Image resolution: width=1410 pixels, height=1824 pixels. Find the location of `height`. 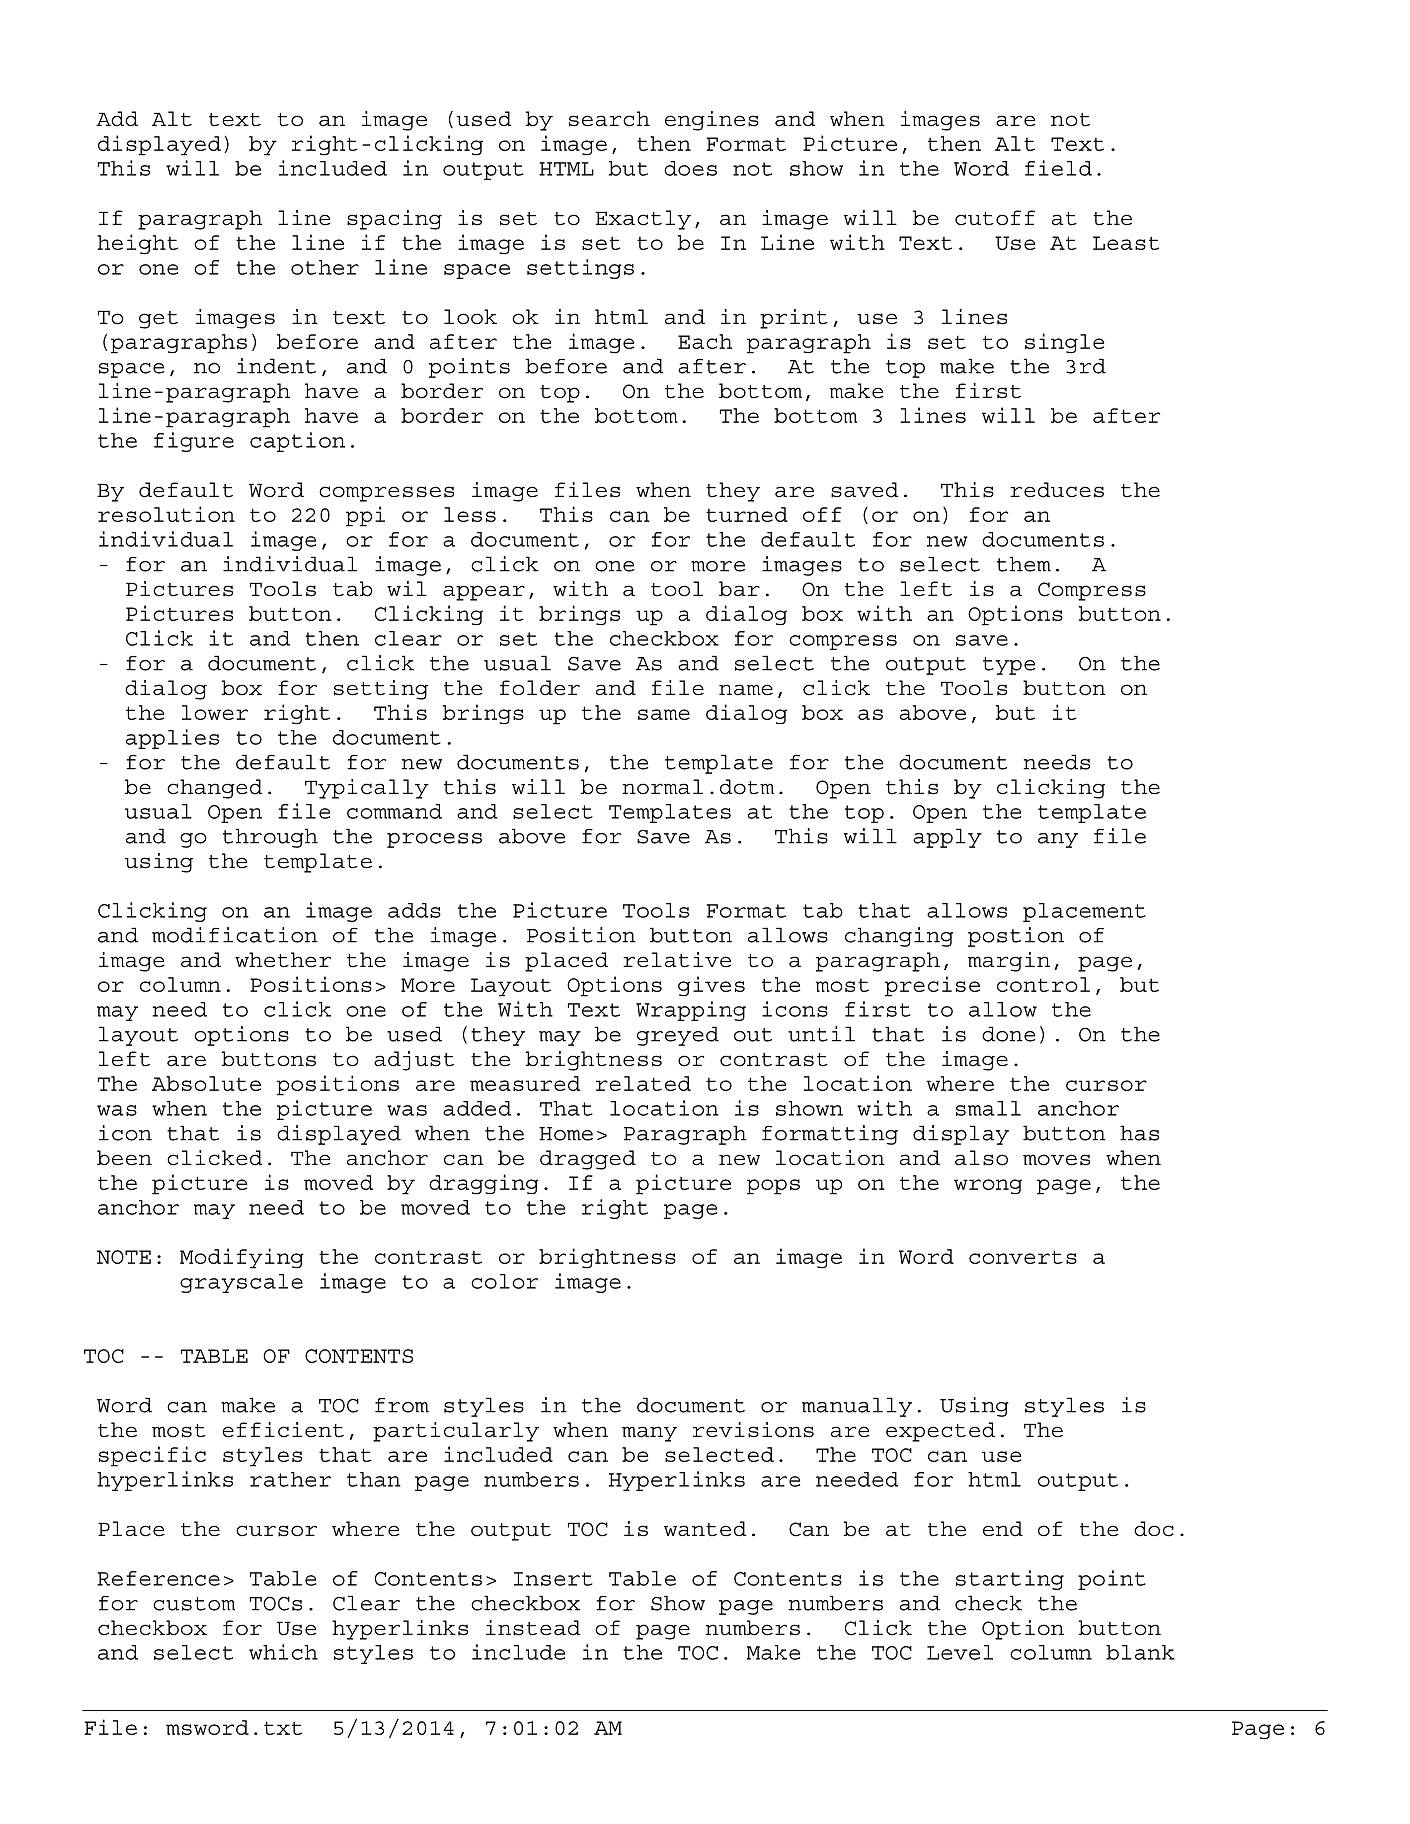

height is located at coordinates (137, 244).
